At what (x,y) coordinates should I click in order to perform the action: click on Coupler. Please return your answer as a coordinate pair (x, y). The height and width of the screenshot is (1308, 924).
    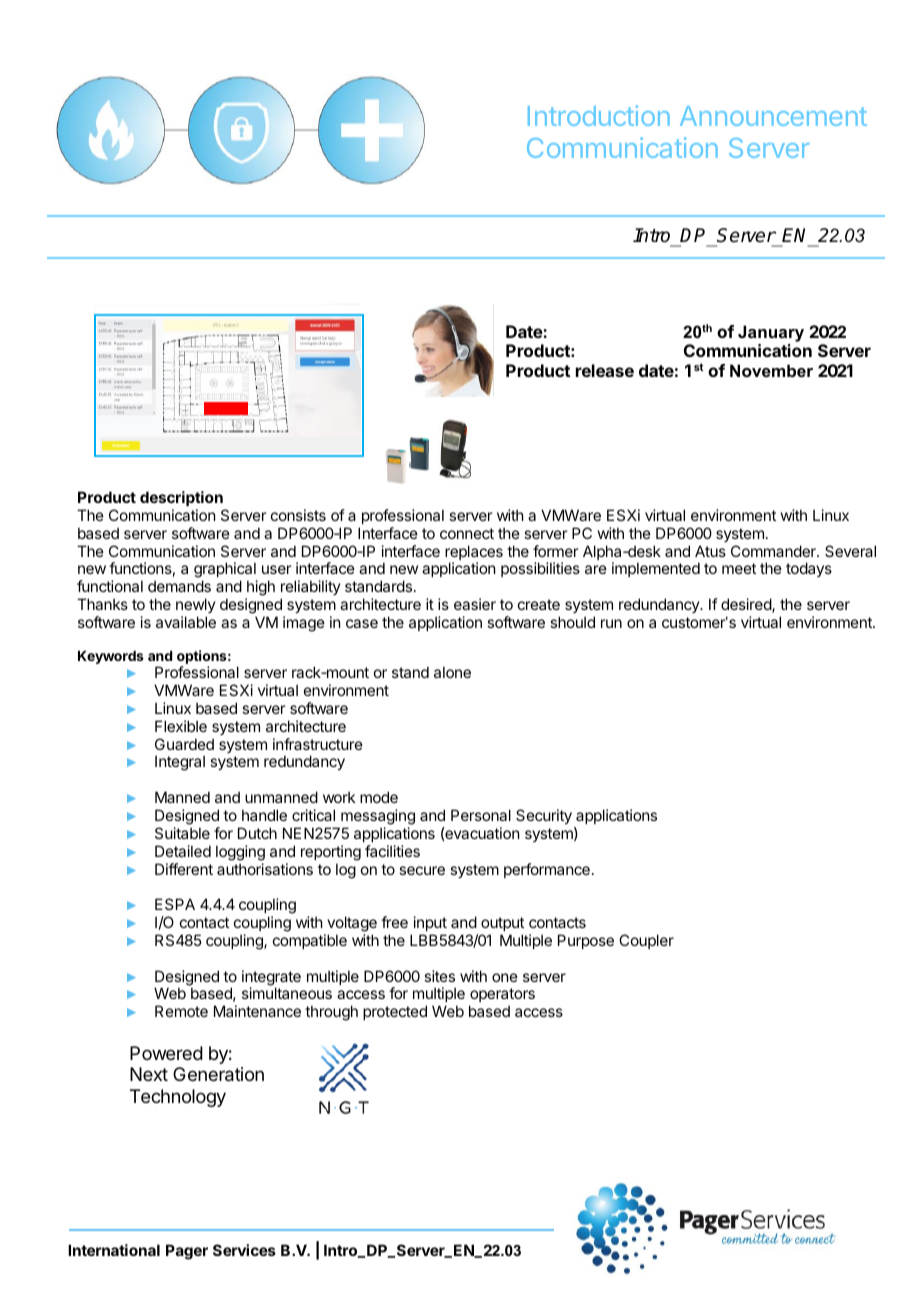
    Looking at the image, I should click on (646, 941).
